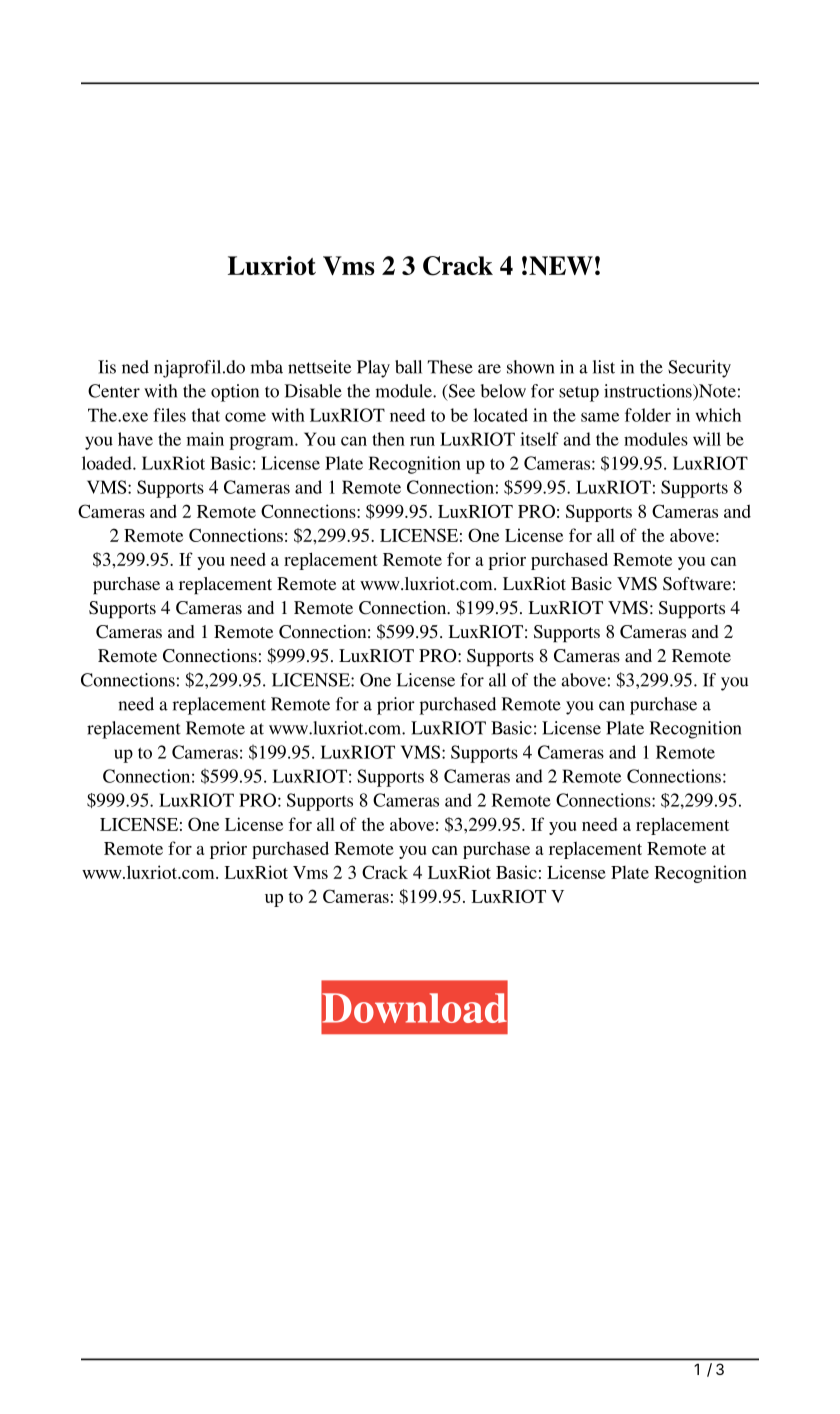 This screenshot has width=840, height=1414. What do you see at coordinates (561, 266) in the screenshot?
I see `NEW` at bounding box center [561, 266].
